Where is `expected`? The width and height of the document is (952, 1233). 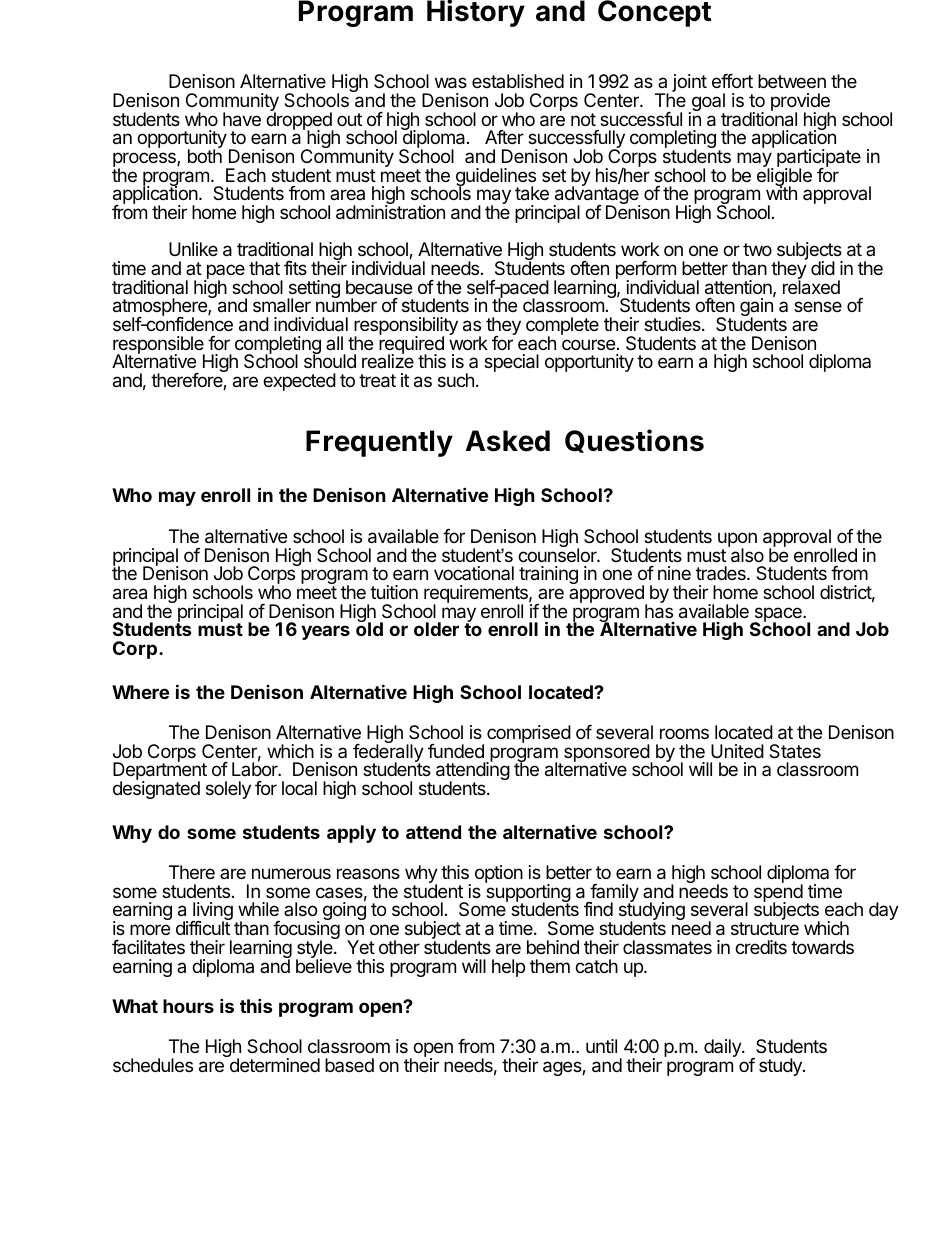
expected is located at coordinates (299, 382).
